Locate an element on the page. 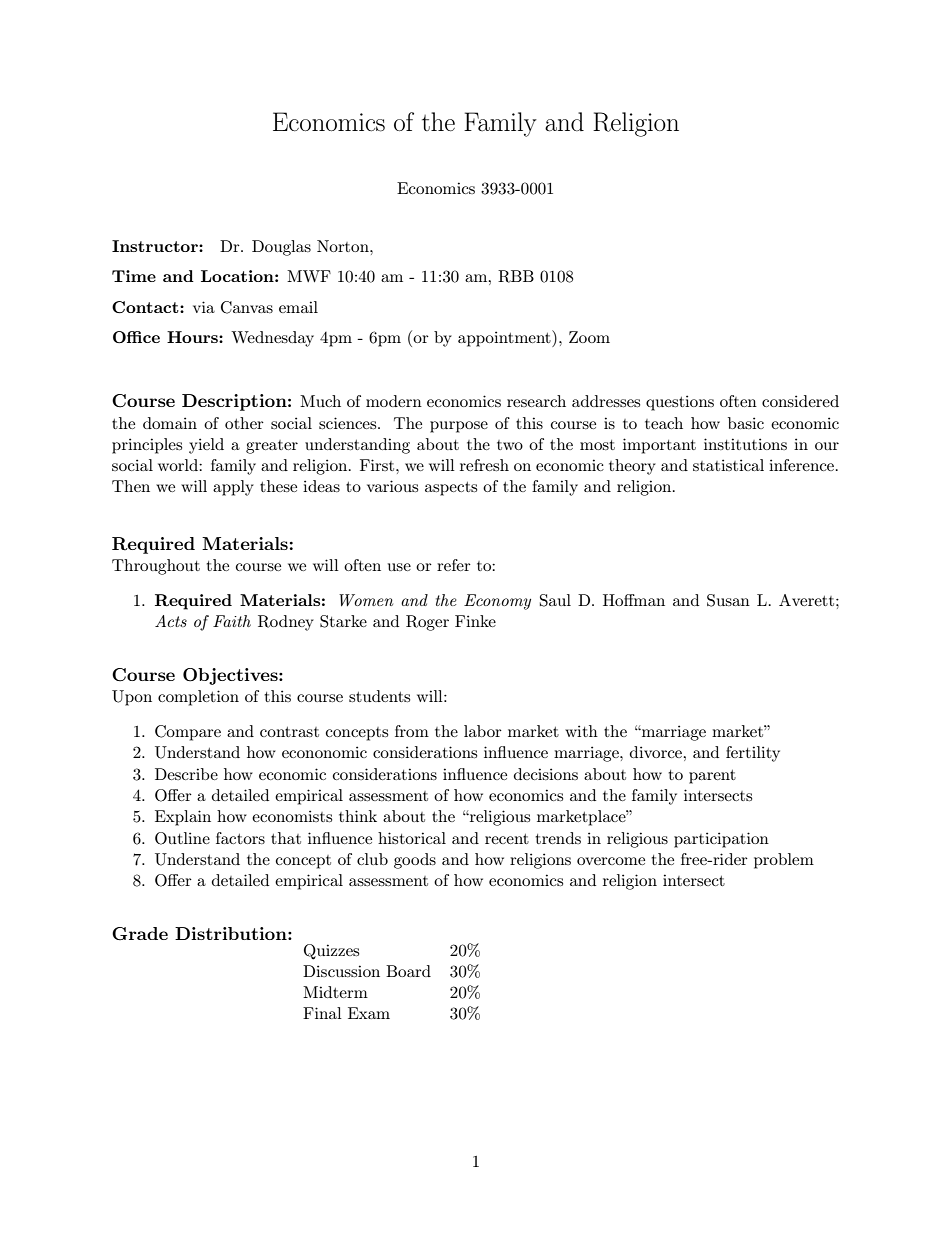 This document has width=952, height=1233. recent is located at coordinates (507, 839).
